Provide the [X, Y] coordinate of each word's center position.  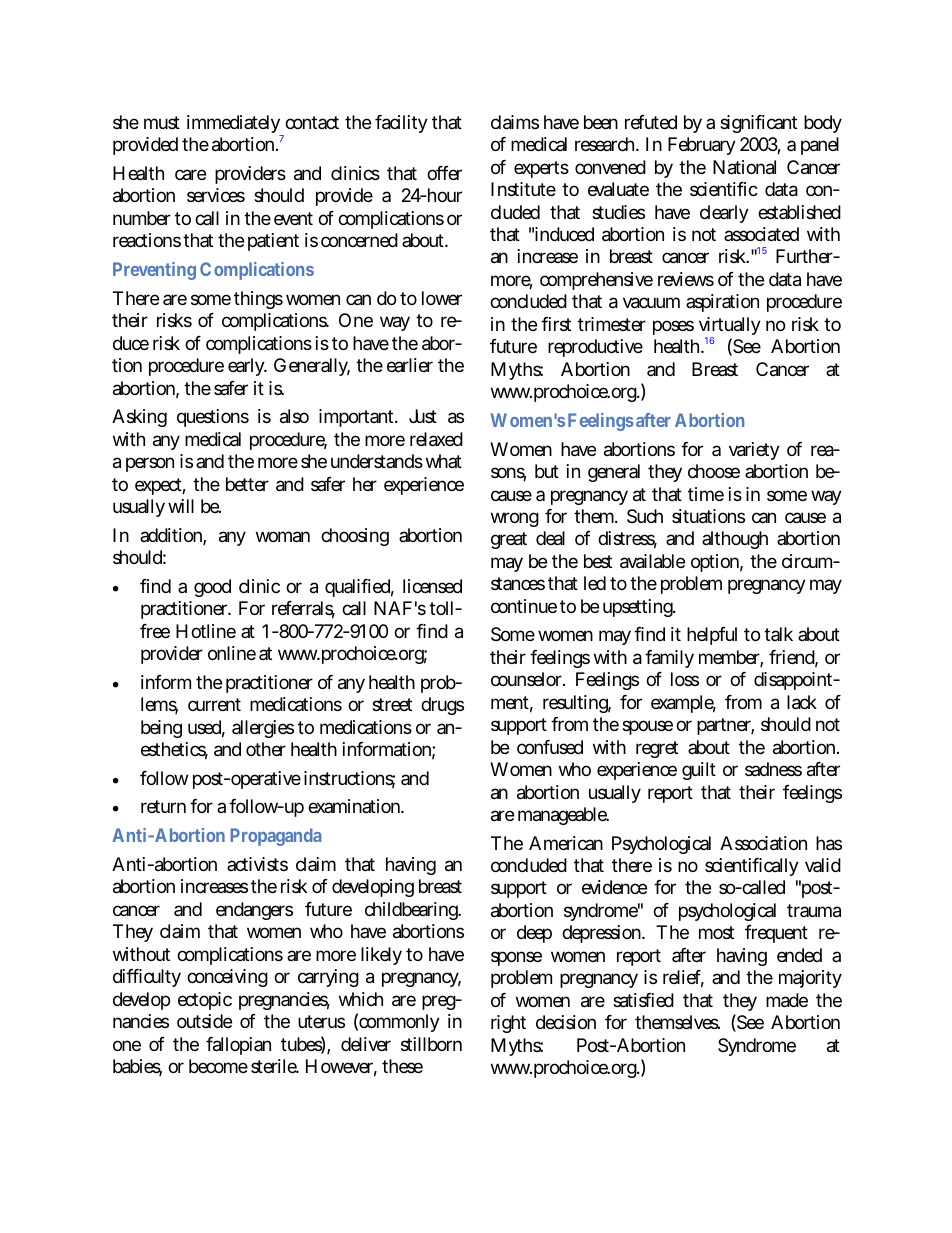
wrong [515, 519]
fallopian [238, 1046]
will [181, 506]
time [706, 494]
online [232, 653]
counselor [528, 679]
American [566, 843]
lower [442, 298]
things [258, 300]
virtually [730, 328]
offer [444, 173]
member [731, 658]
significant [758, 124]
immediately [235, 126]
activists [257, 864]
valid [823, 865]
